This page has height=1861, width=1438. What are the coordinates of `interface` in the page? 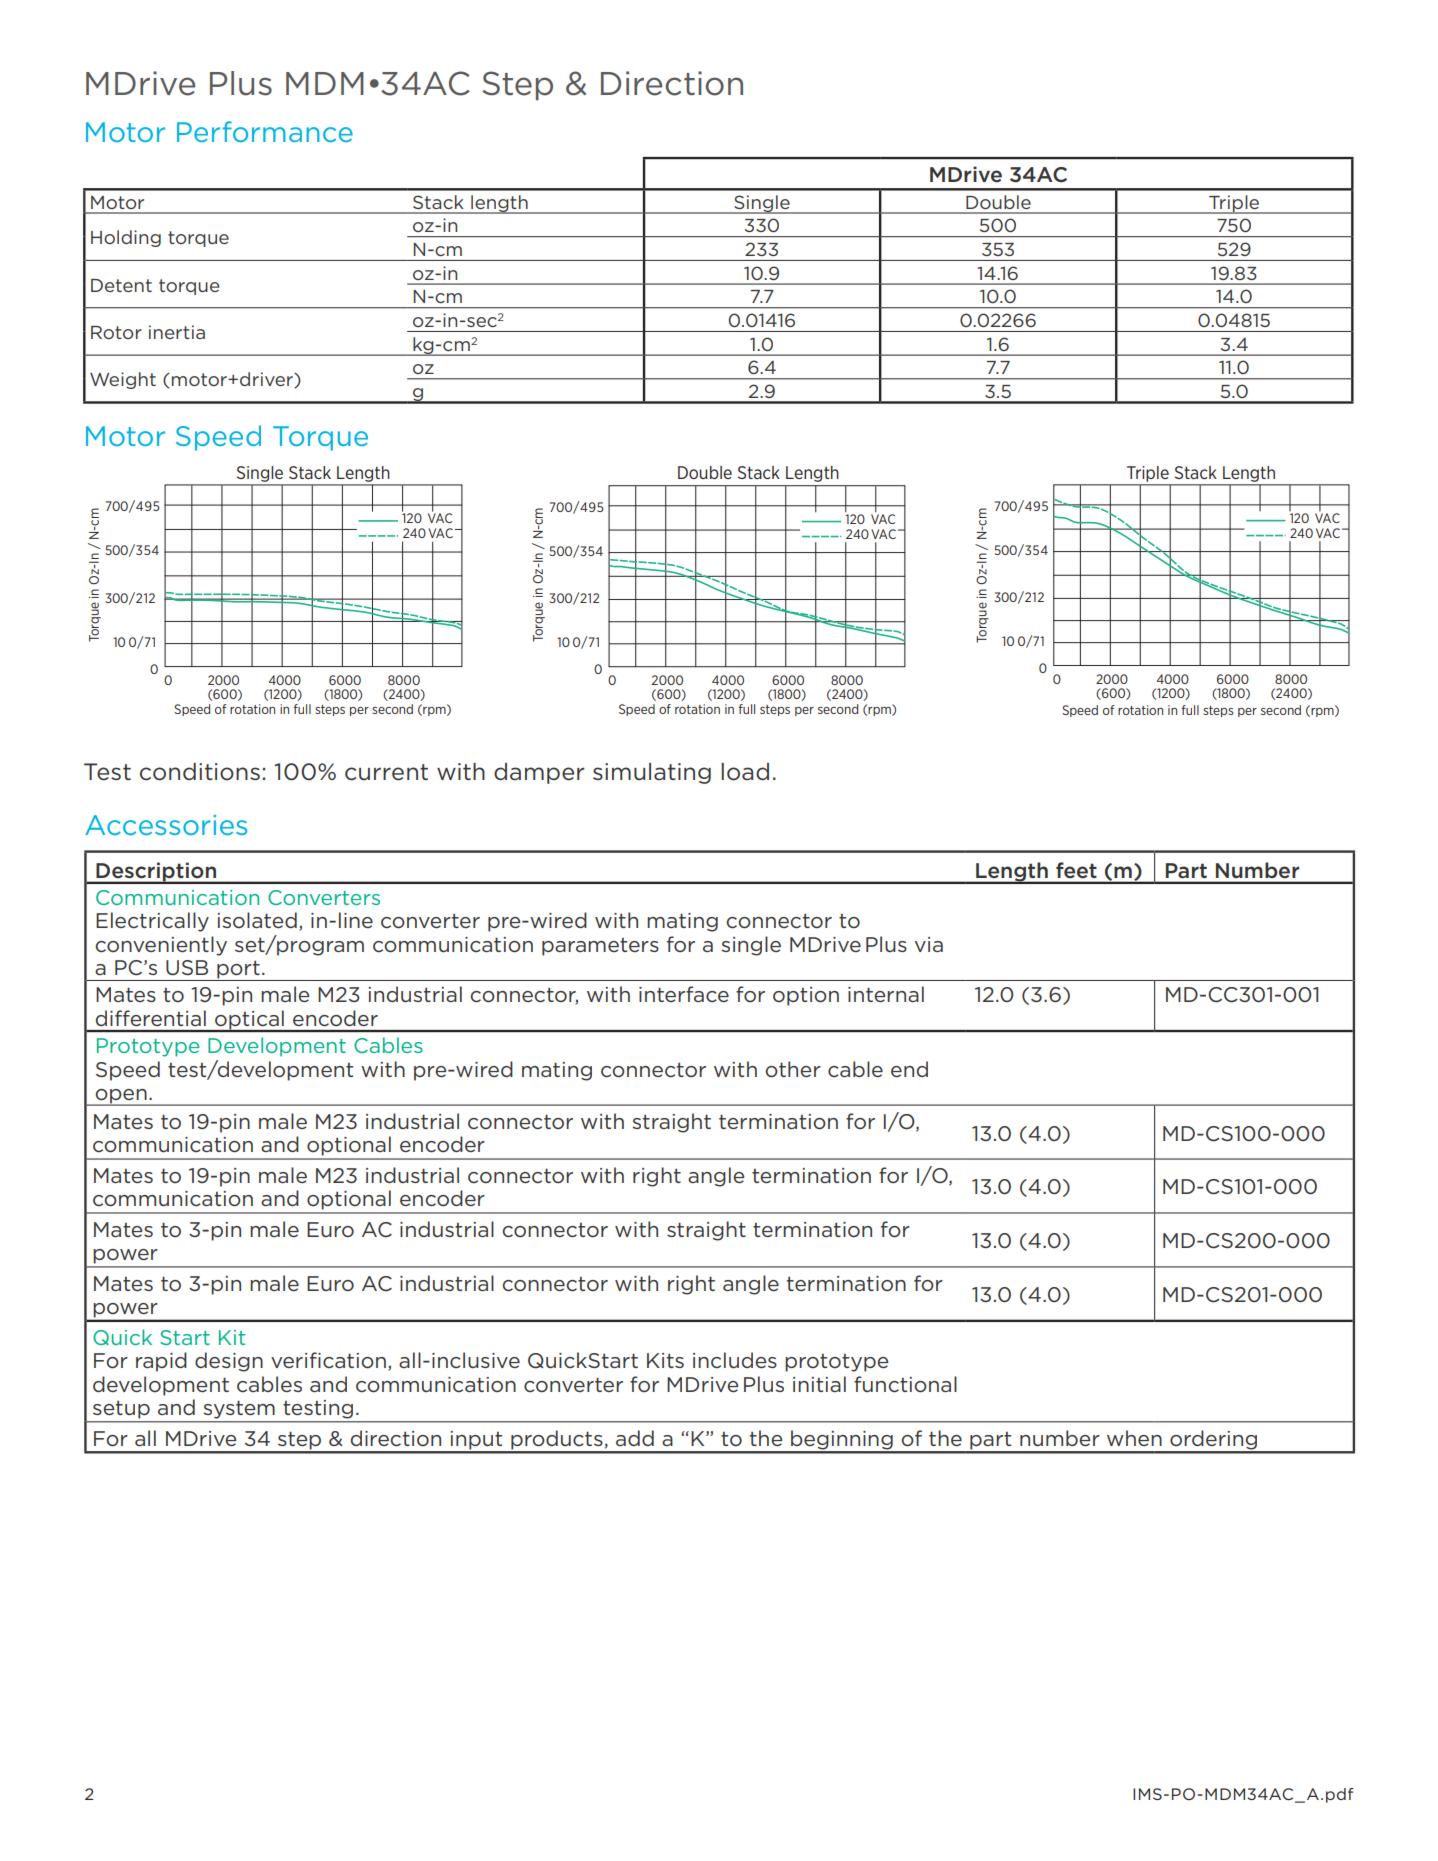 It's located at (684, 994).
